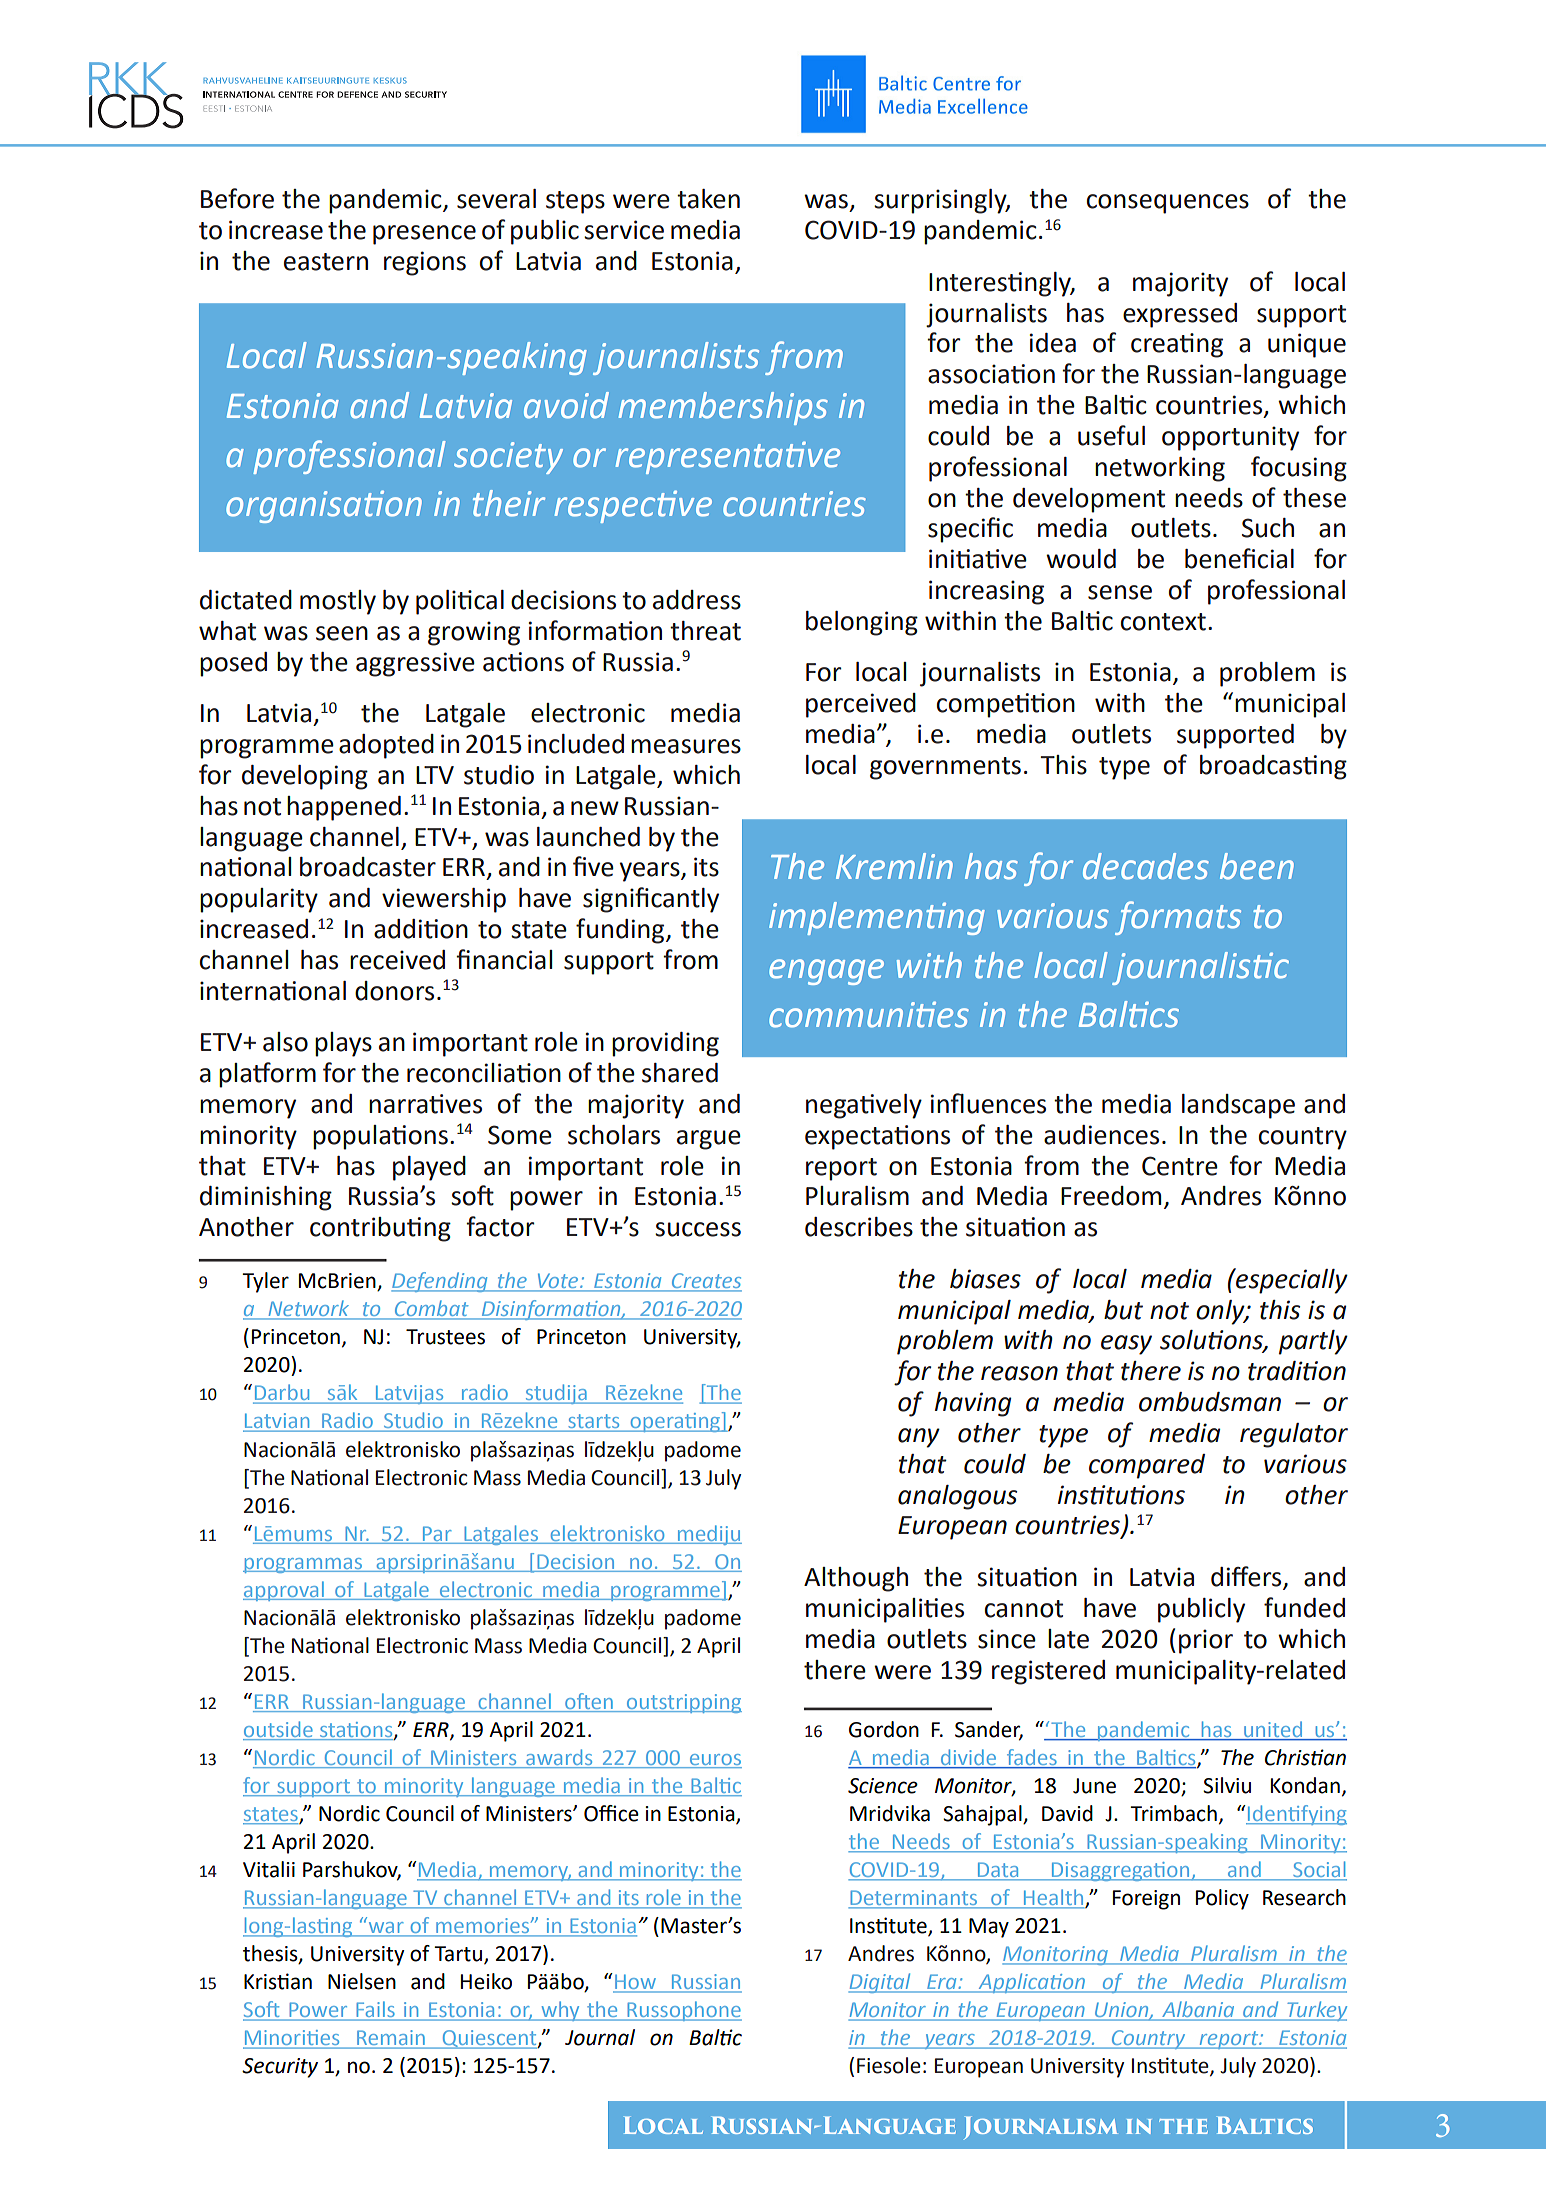 The image size is (1546, 2186). Describe the element at coordinates (708, 199) in the image. I see `taken` at that location.
